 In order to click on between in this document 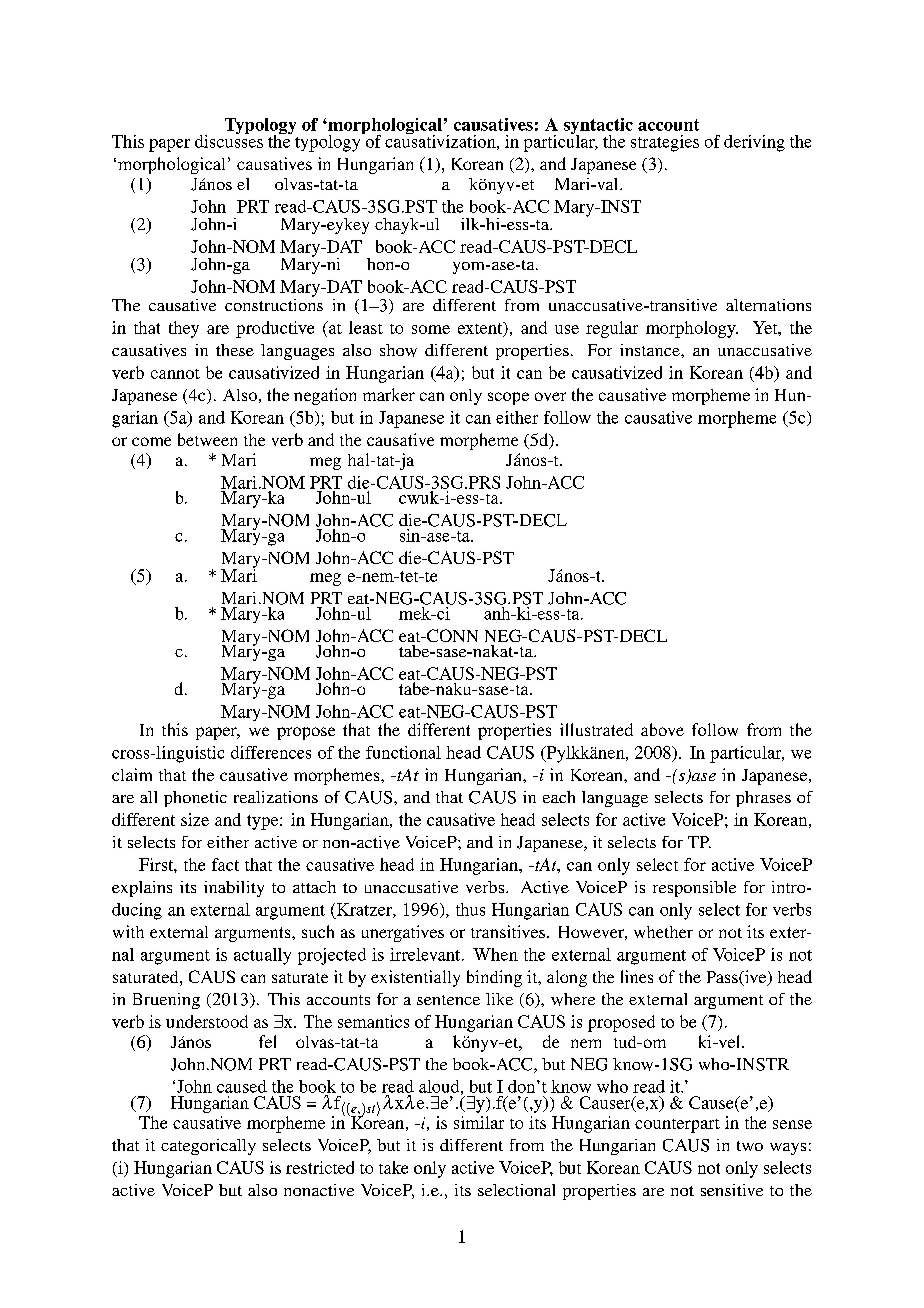, I will do `click(207, 439)`.
